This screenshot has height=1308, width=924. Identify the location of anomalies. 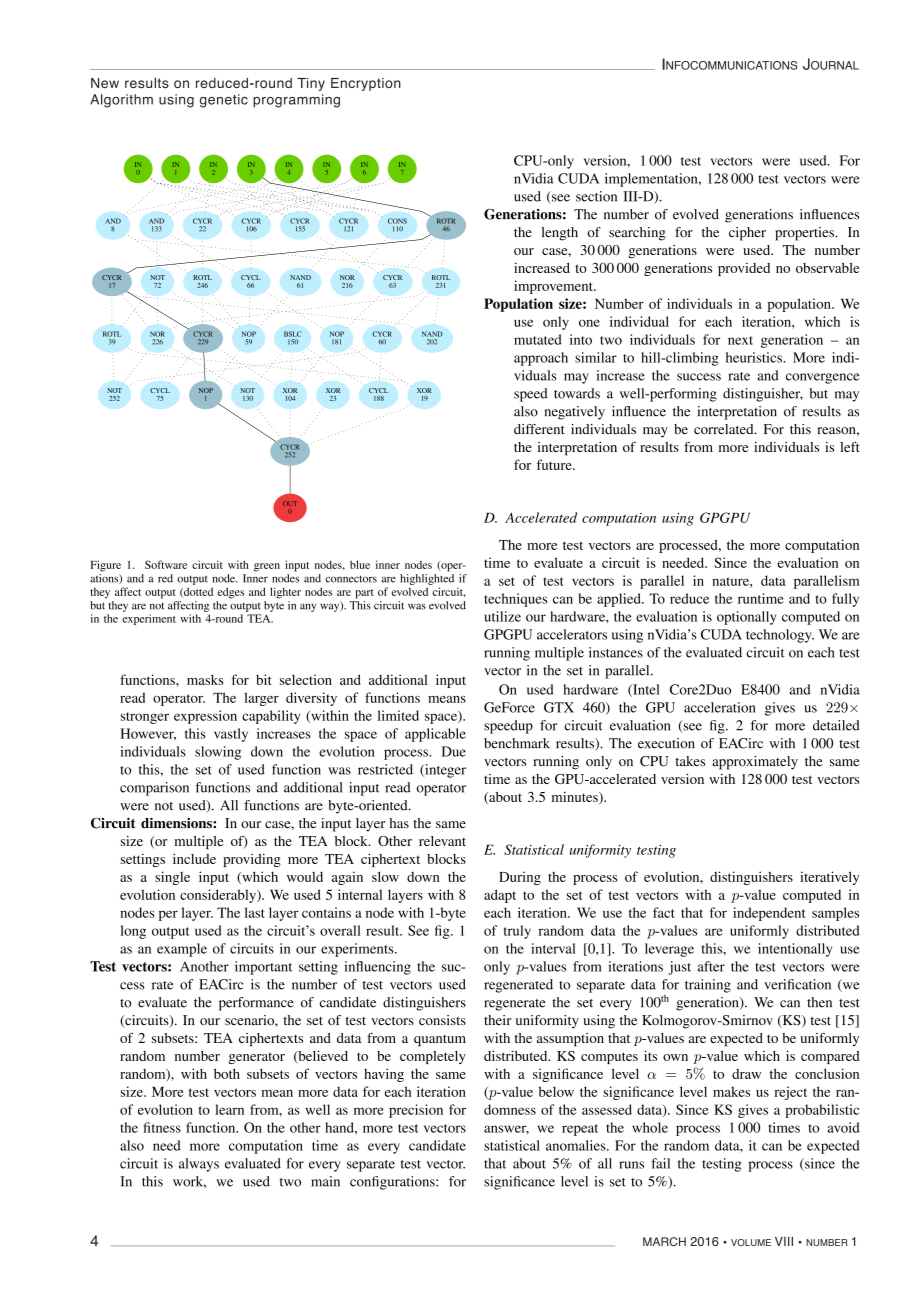
(577, 1145).
